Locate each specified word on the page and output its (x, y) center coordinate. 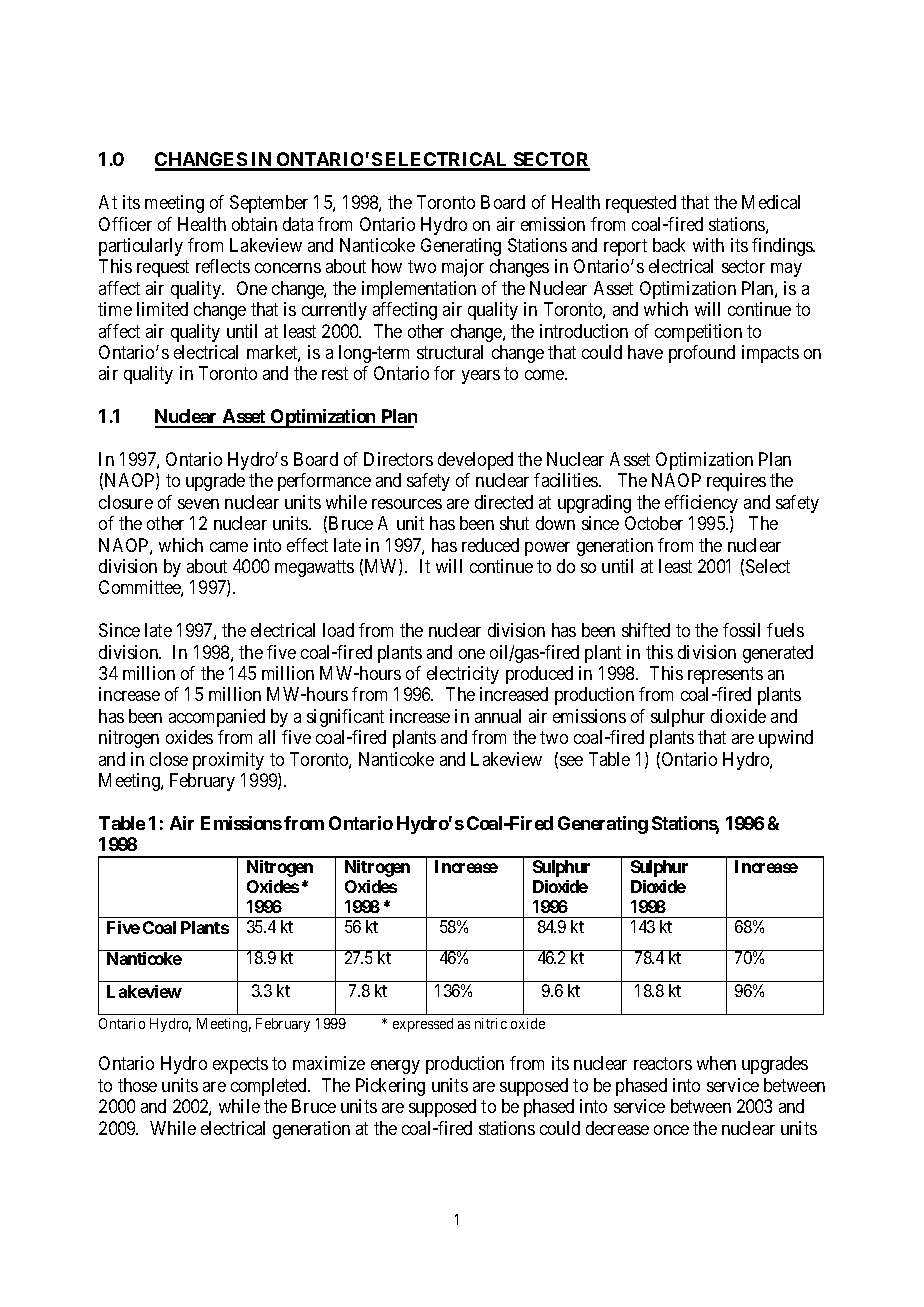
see (571, 761)
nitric (491, 1023)
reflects (223, 266)
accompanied (217, 718)
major (463, 268)
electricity (463, 675)
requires (736, 482)
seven (198, 504)
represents (725, 675)
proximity (228, 761)
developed (475, 461)
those (137, 1085)
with (708, 245)
